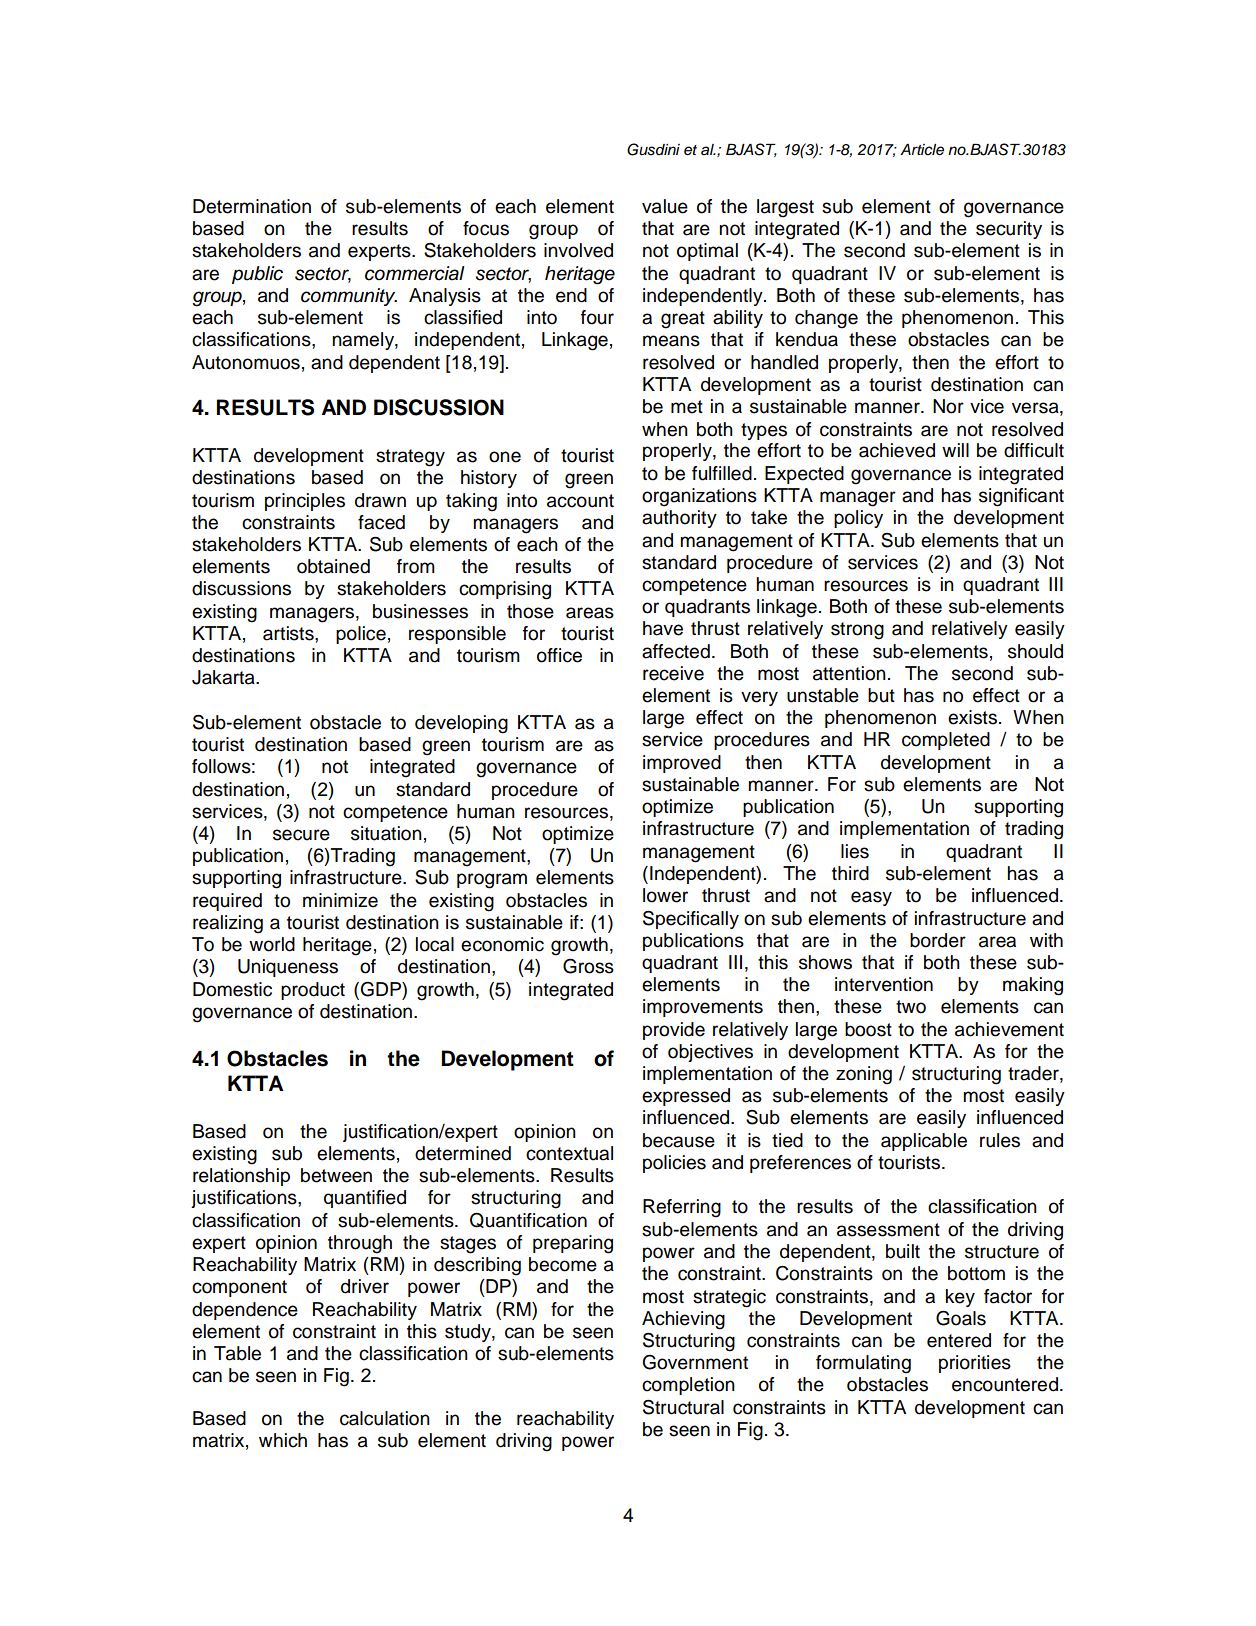 The image size is (1256, 1626). I want to click on Structural, so click(683, 1407).
